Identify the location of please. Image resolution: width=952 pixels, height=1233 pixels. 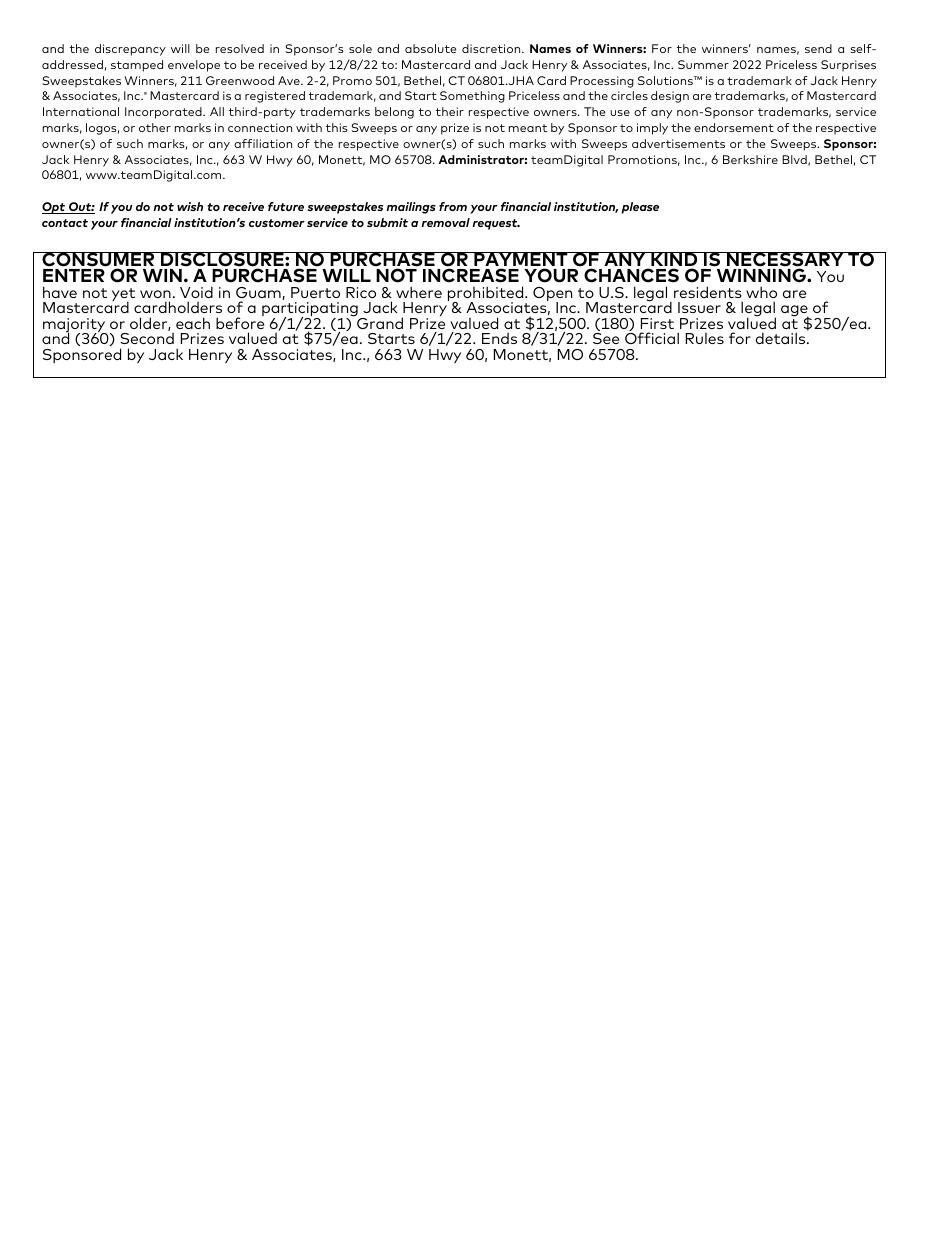
(640, 208).
